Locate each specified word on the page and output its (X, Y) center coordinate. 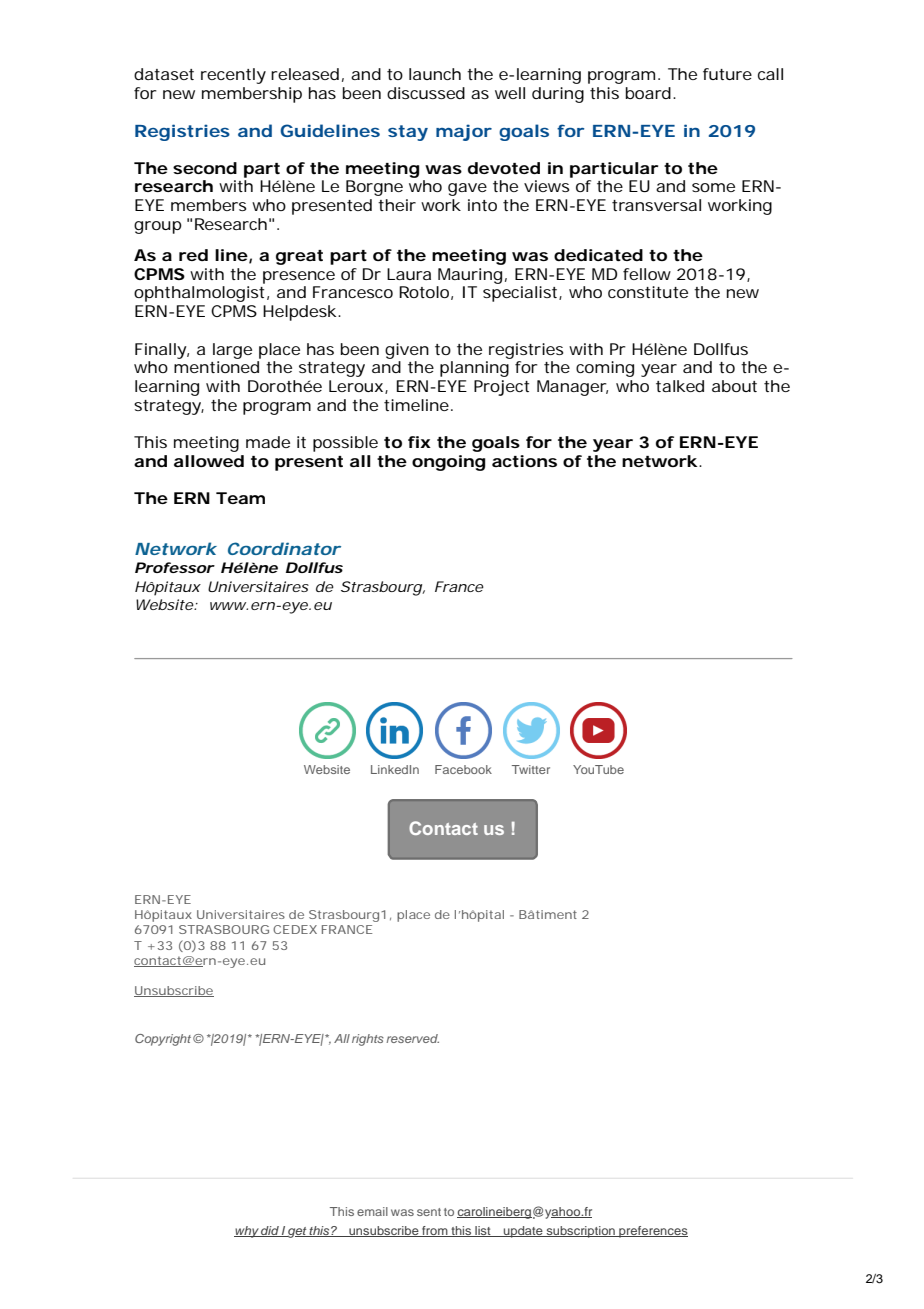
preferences (652, 1232)
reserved (412, 1038)
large (232, 351)
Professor (175, 567)
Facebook (463, 769)
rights (368, 1040)
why (247, 1232)
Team (240, 498)
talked (680, 386)
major (464, 132)
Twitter (531, 769)
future (727, 74)
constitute (648, 292)
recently (233, 76)
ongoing (449, 463)
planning (474, 369)
